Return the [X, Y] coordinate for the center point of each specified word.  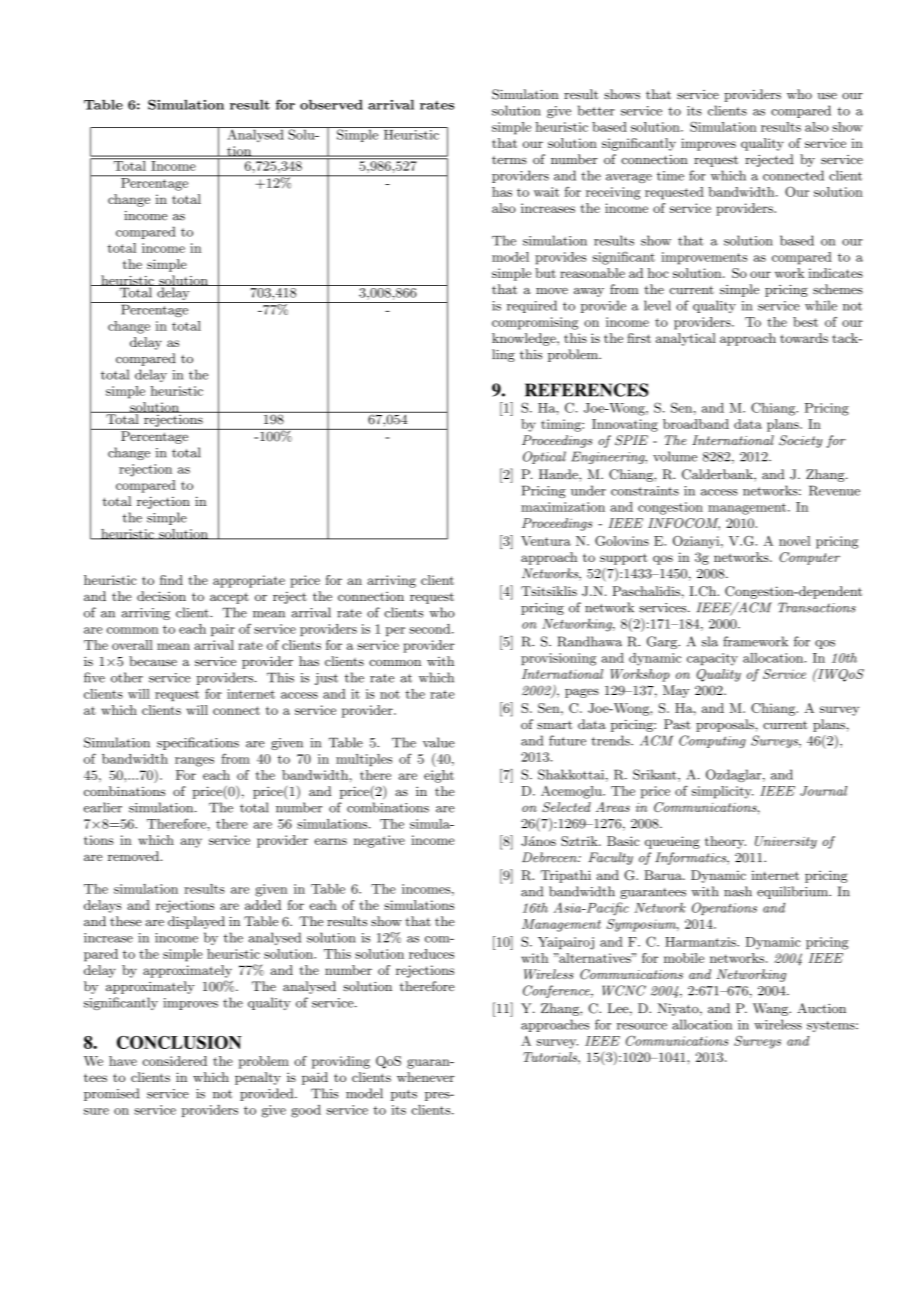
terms [509, 160]
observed [331, 105]
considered [175, 1061]
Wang [771, 1009]
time [670, 176]
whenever [425, 1077]
